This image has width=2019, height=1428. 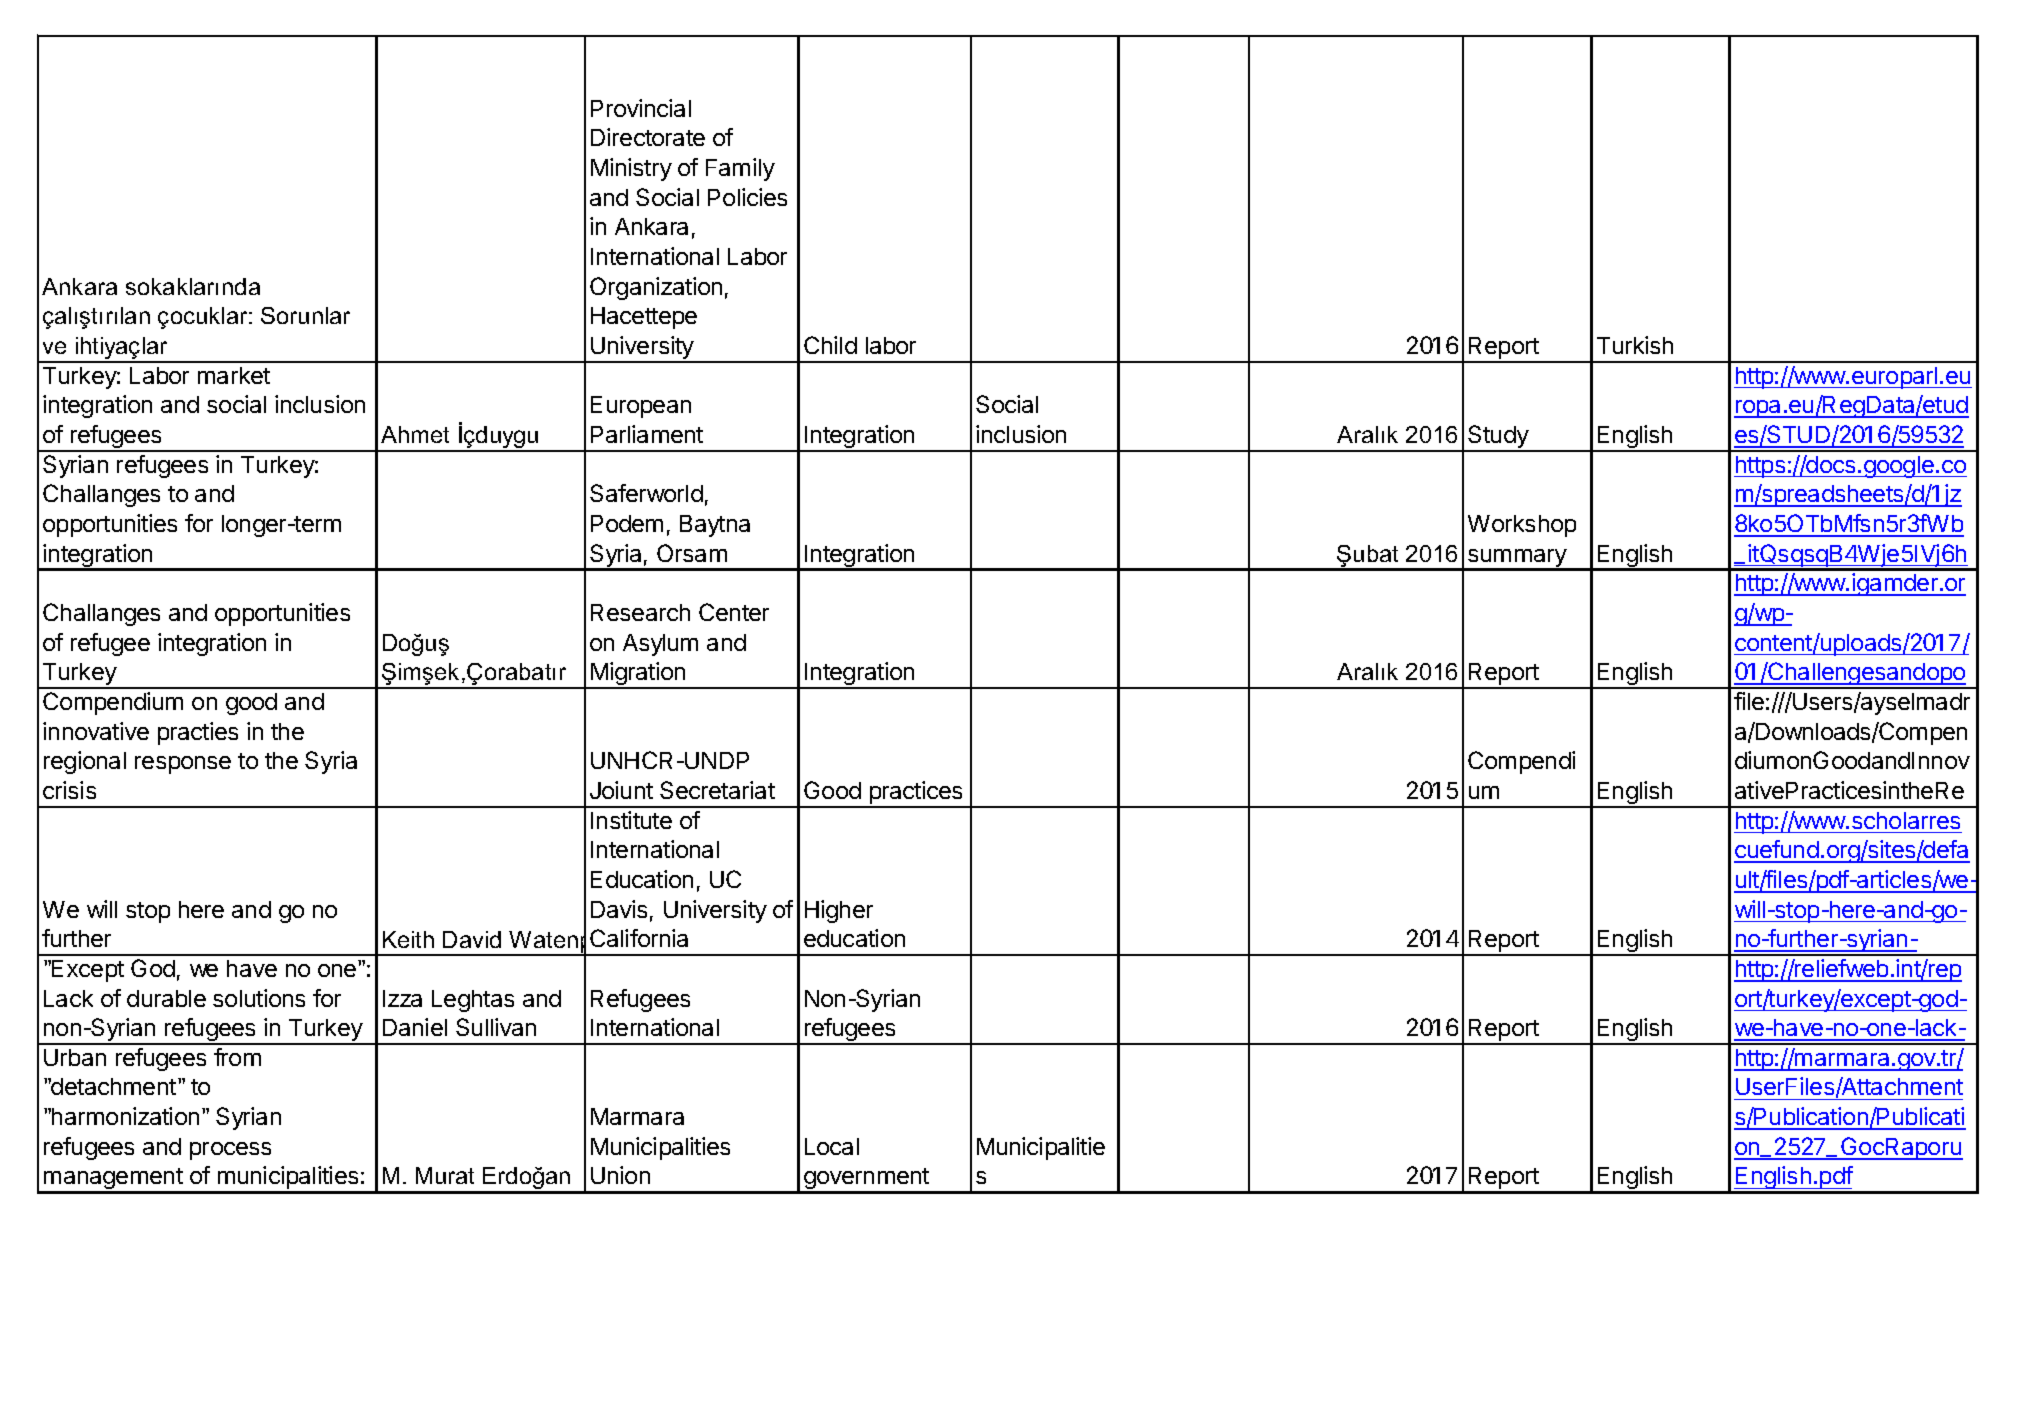 What do you see at coordinates (1517, 559) in the image?
I see `summary` at bounding box center [1517, 559].
